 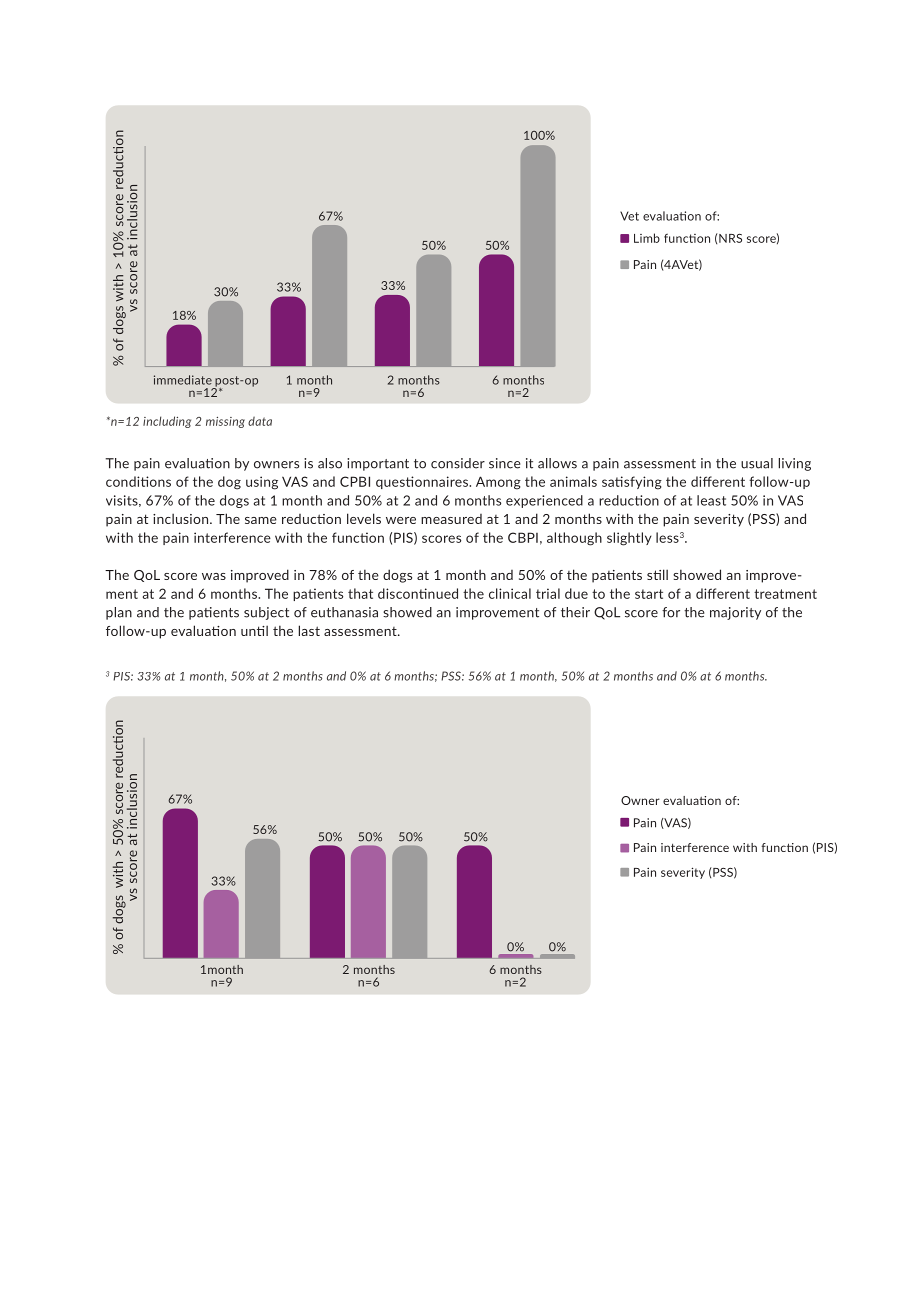 What do you see at coordinates (647, 238) in the document?
I see `Limb` at bounding box center [647, 238].
